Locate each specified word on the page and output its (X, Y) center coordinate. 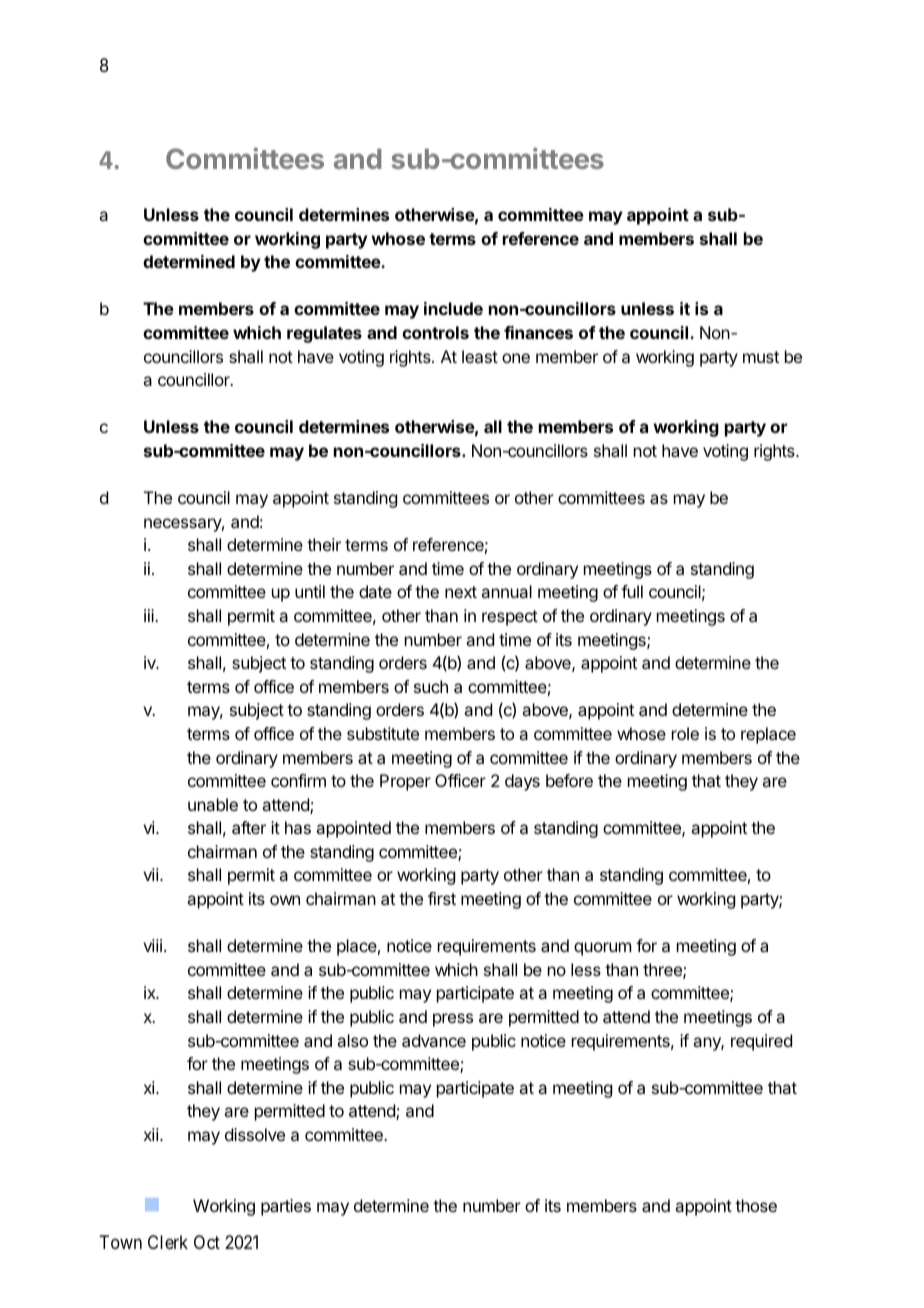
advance (434, 1040)
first (442, 898)
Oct (207, 1242)
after (249, 827)
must (761, 357)
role (685, 733)
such (431, 686)
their (324, 544)
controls (435, 332)
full (632, 591)
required (761, 1042)
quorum (602, 949)
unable (213, 804)
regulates (324, 334)
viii (152, 945)
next (461, 592)
